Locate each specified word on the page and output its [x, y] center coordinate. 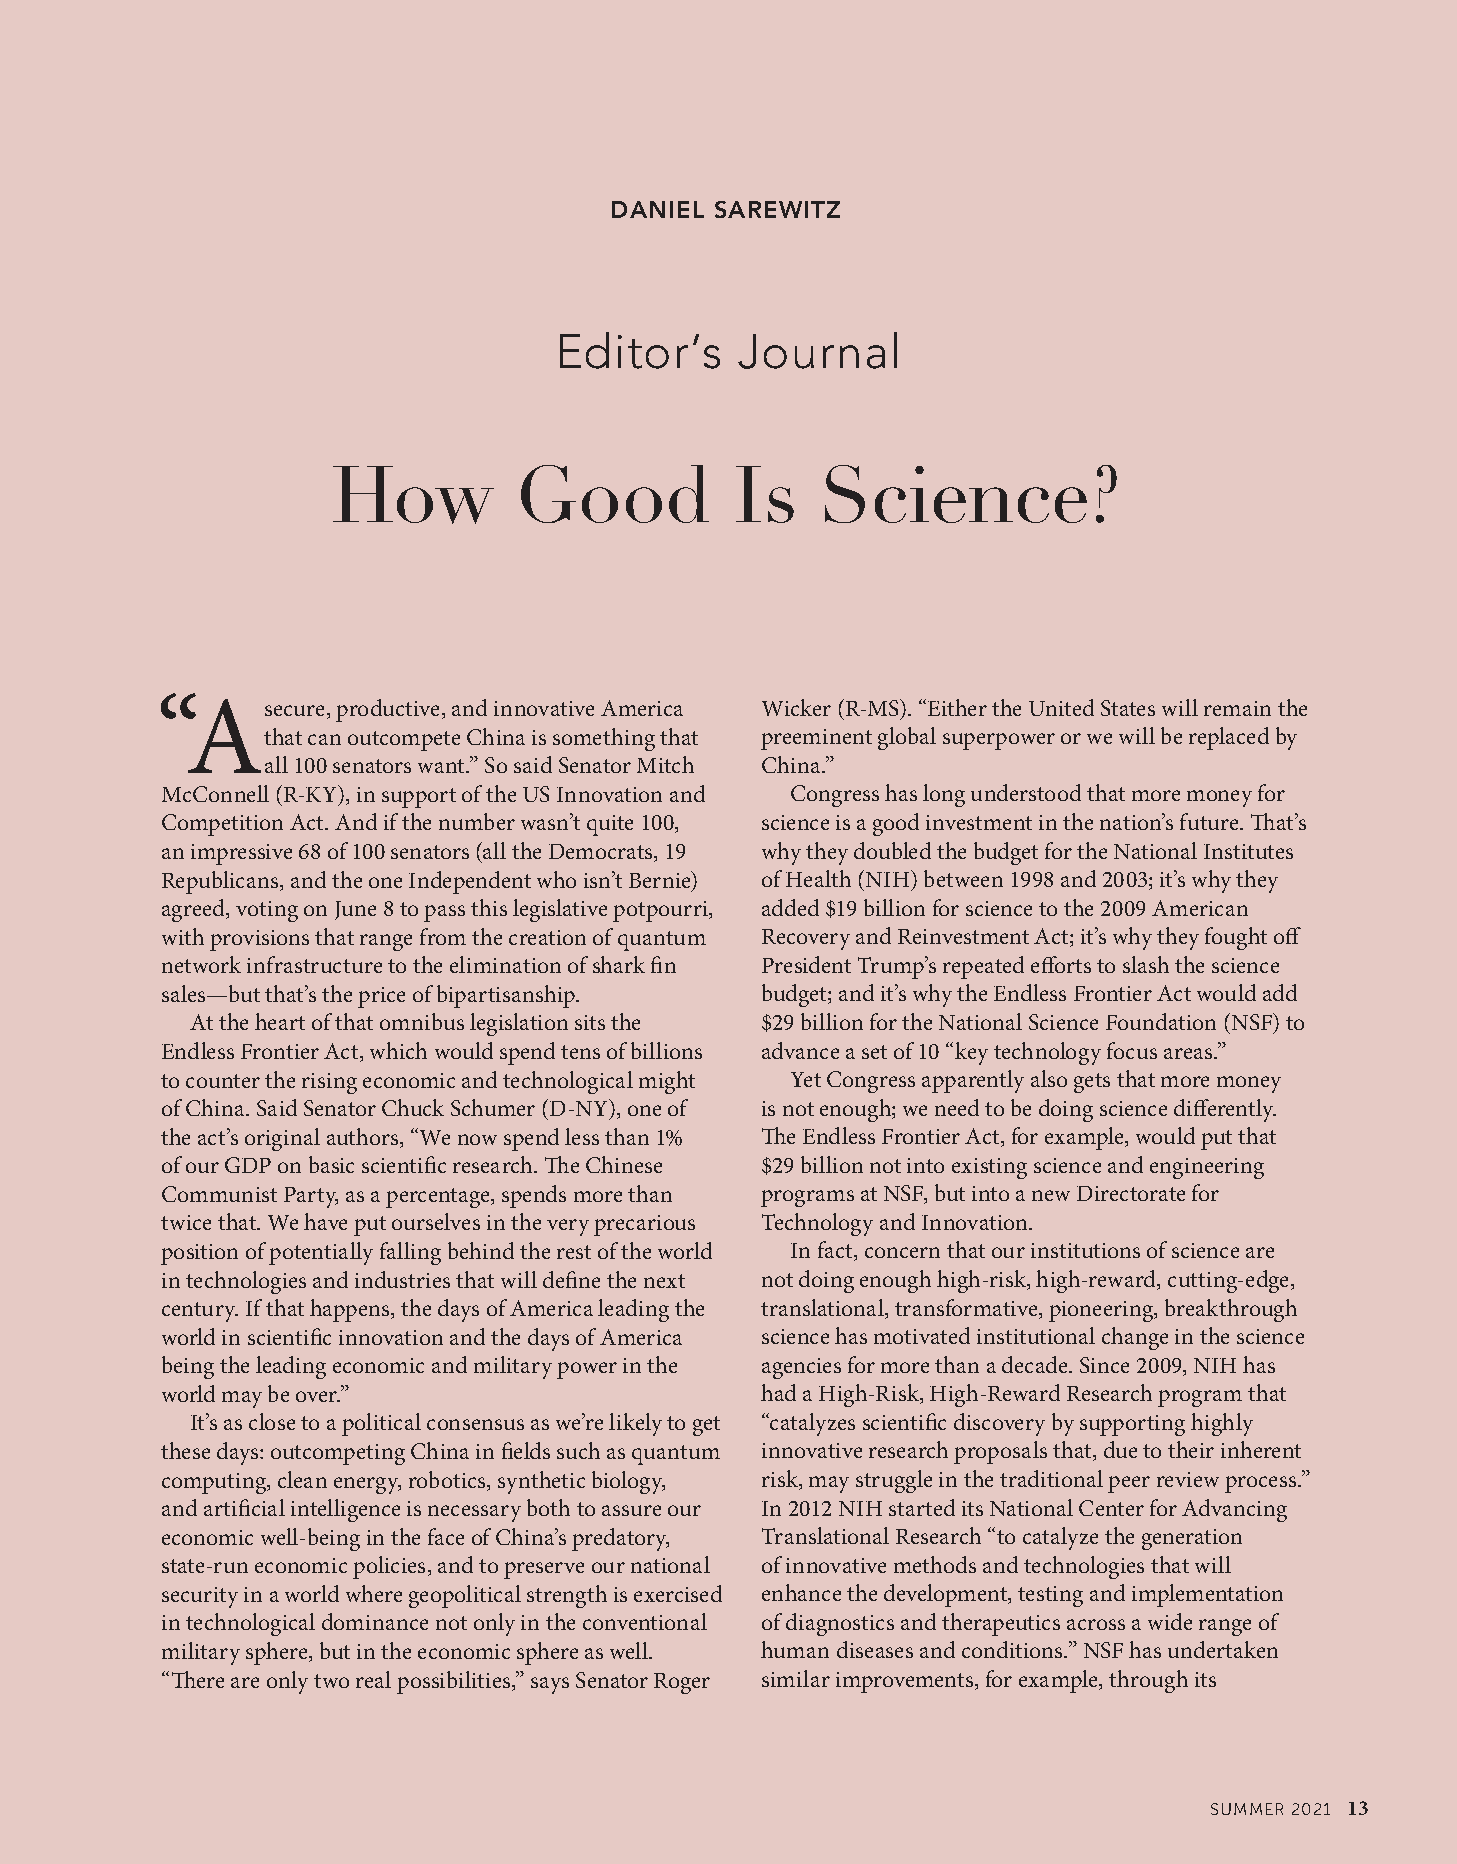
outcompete [404, 741]
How [413, 495]
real [373, 1679]
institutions [1085, 1250]
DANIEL [658, 209]
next [664, 1281]
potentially [321, 1253]
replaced [1229, 738]
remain [1237, 708]
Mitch [665, 764]
